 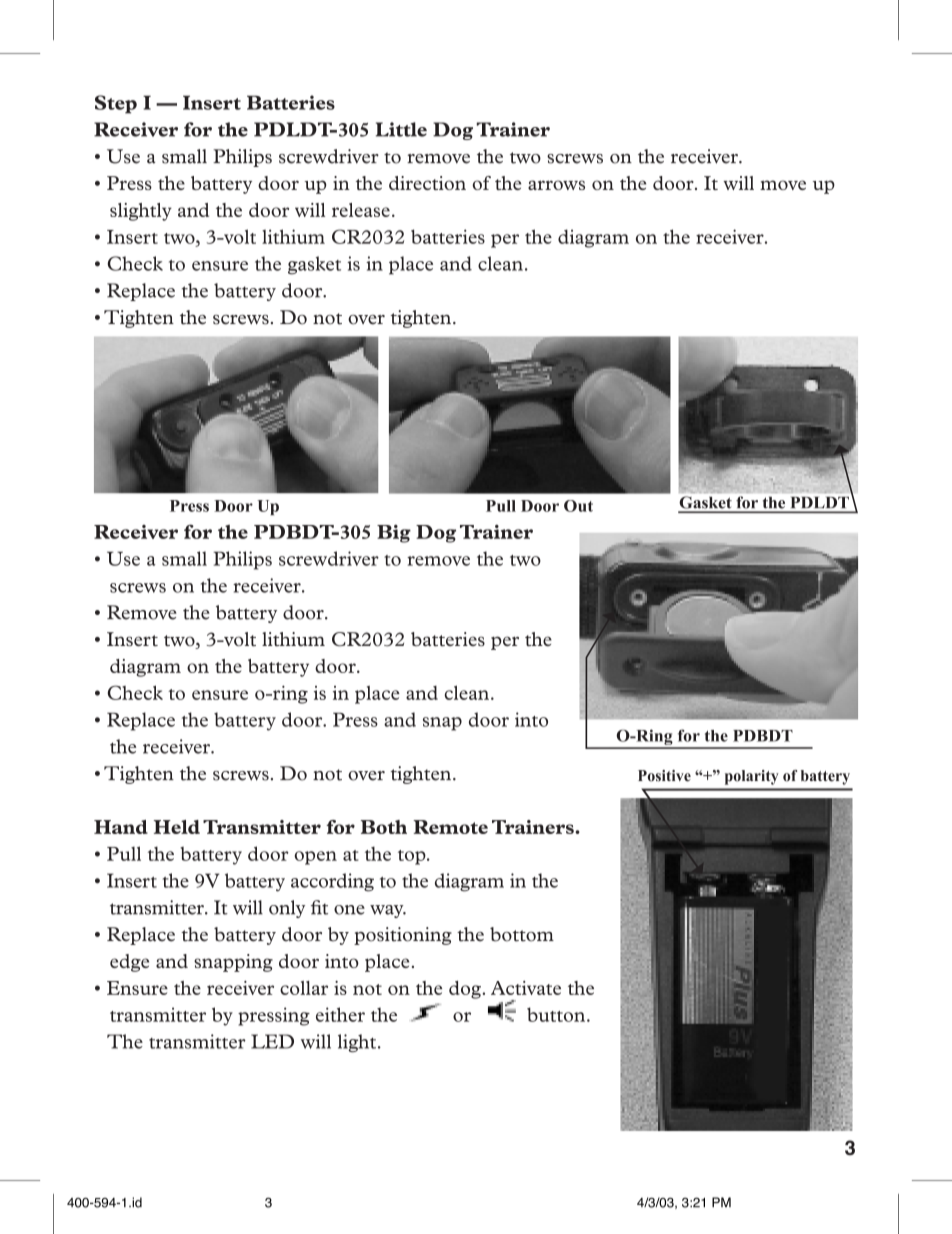 What do you see at coordinates (578, 506) in the document?
I see `Out` at bounding box center [578, 506].
